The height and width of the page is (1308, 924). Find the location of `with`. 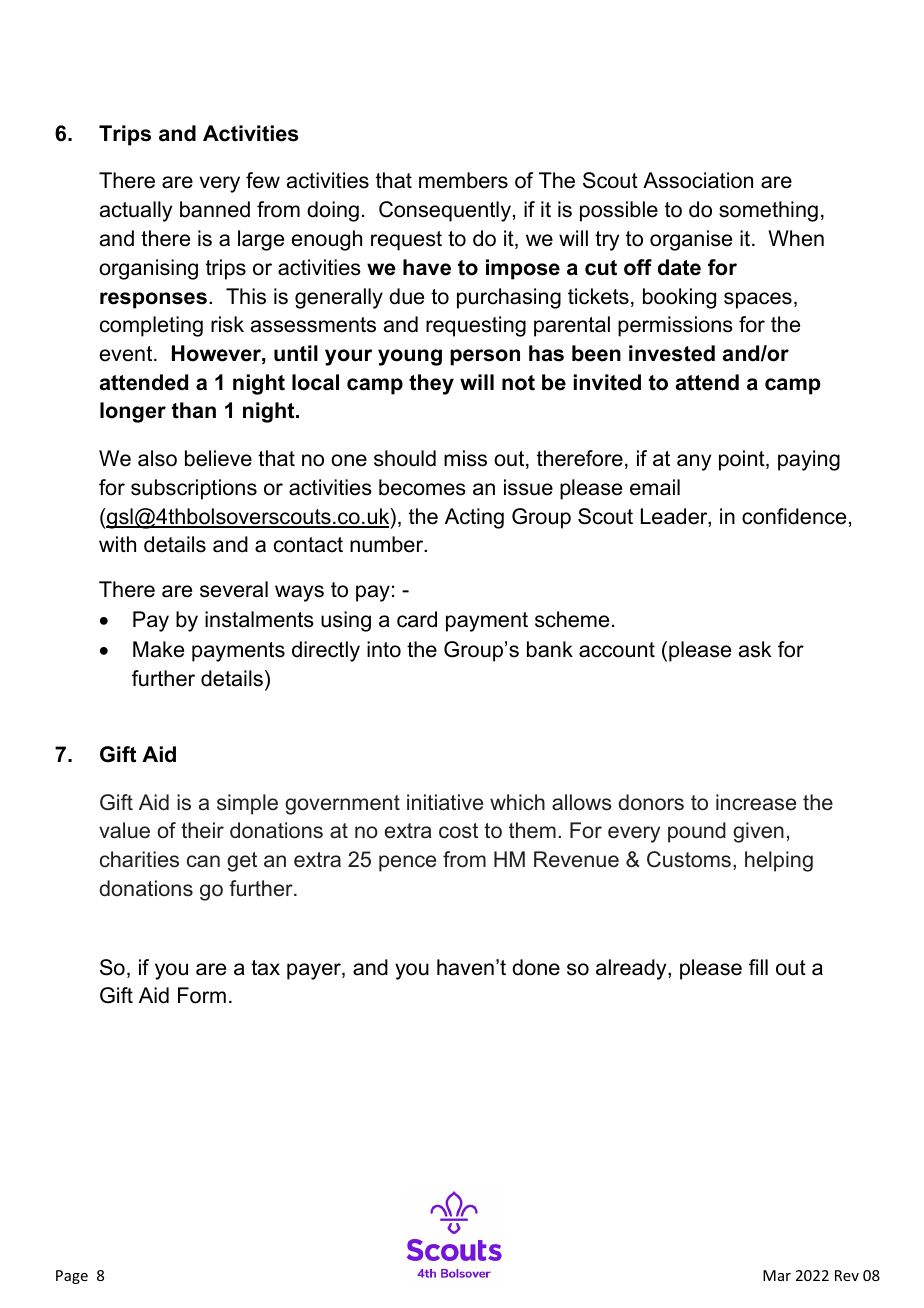

with is located at coordinates (117, 544).
